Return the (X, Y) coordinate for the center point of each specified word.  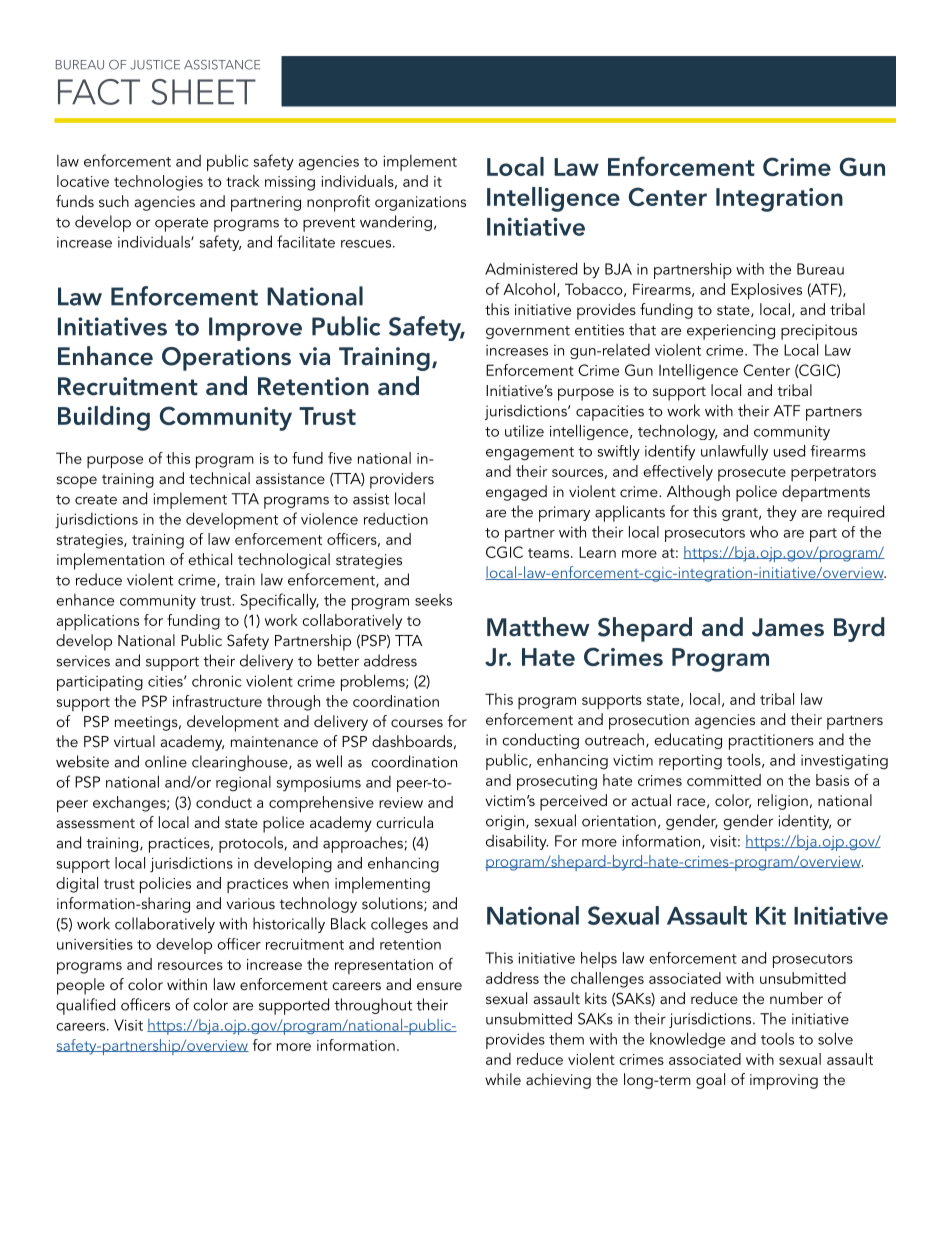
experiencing (731, 332)
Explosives (766, 291)
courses (417, 723)
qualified (85, 1006)
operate (181, 225)
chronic (217, 680)
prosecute (752, 474)
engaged (516, 493)
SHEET (203, 92)
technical (219, 478)
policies (165, 885)
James (788, 627)
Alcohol (529, 289)
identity (804, 822)
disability (517, 842)
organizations (420, 203)
